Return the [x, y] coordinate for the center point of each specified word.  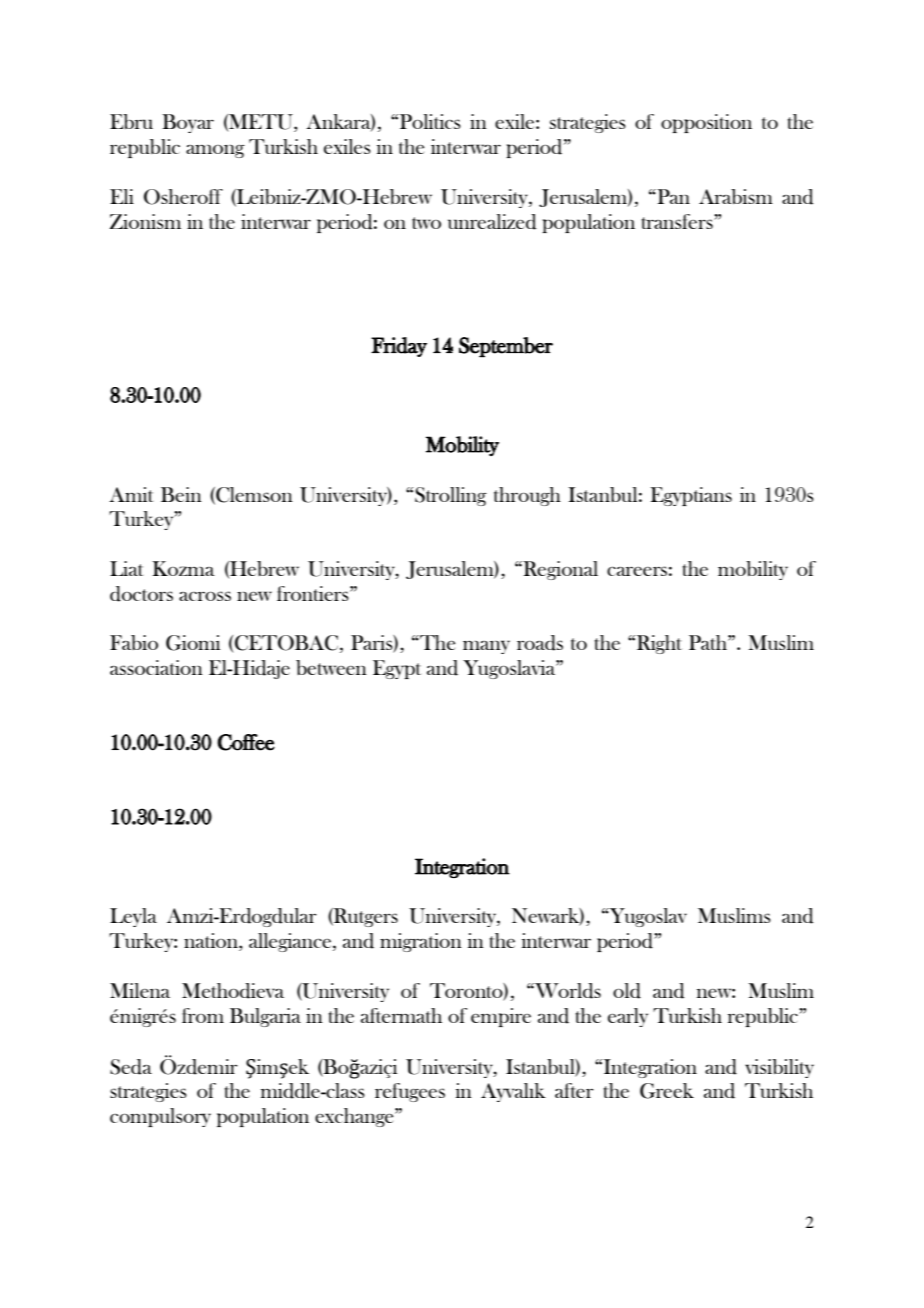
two [426, 223]
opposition [706, 123]
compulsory [160, 1117]
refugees [410, 1092]
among [215, 151]
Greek [667, 1091]
